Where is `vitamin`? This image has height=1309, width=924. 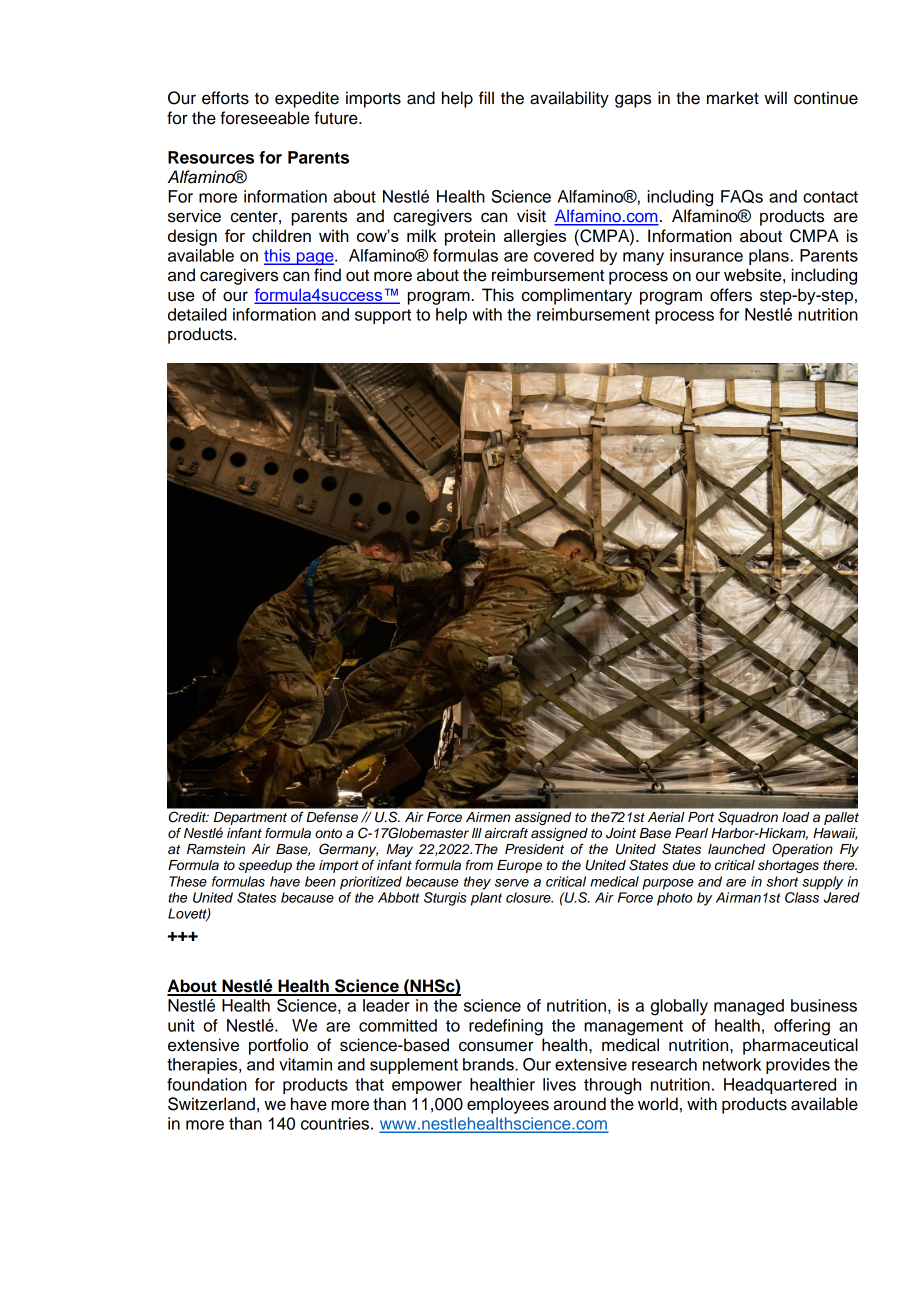 vitamin is located at coordinates (305, 1064).
